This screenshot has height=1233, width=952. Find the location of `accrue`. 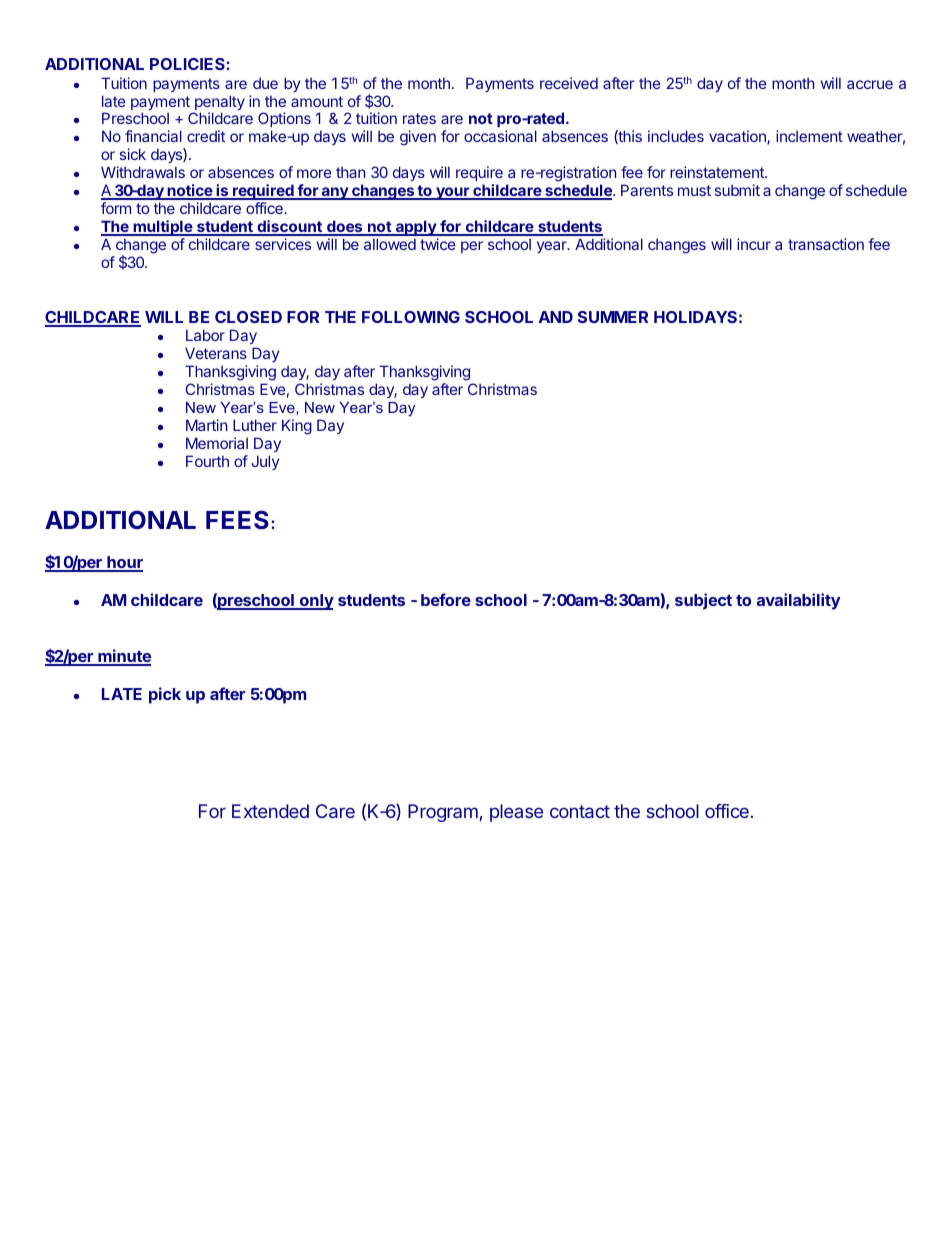

accrue is located at coordinates (870, 84).
